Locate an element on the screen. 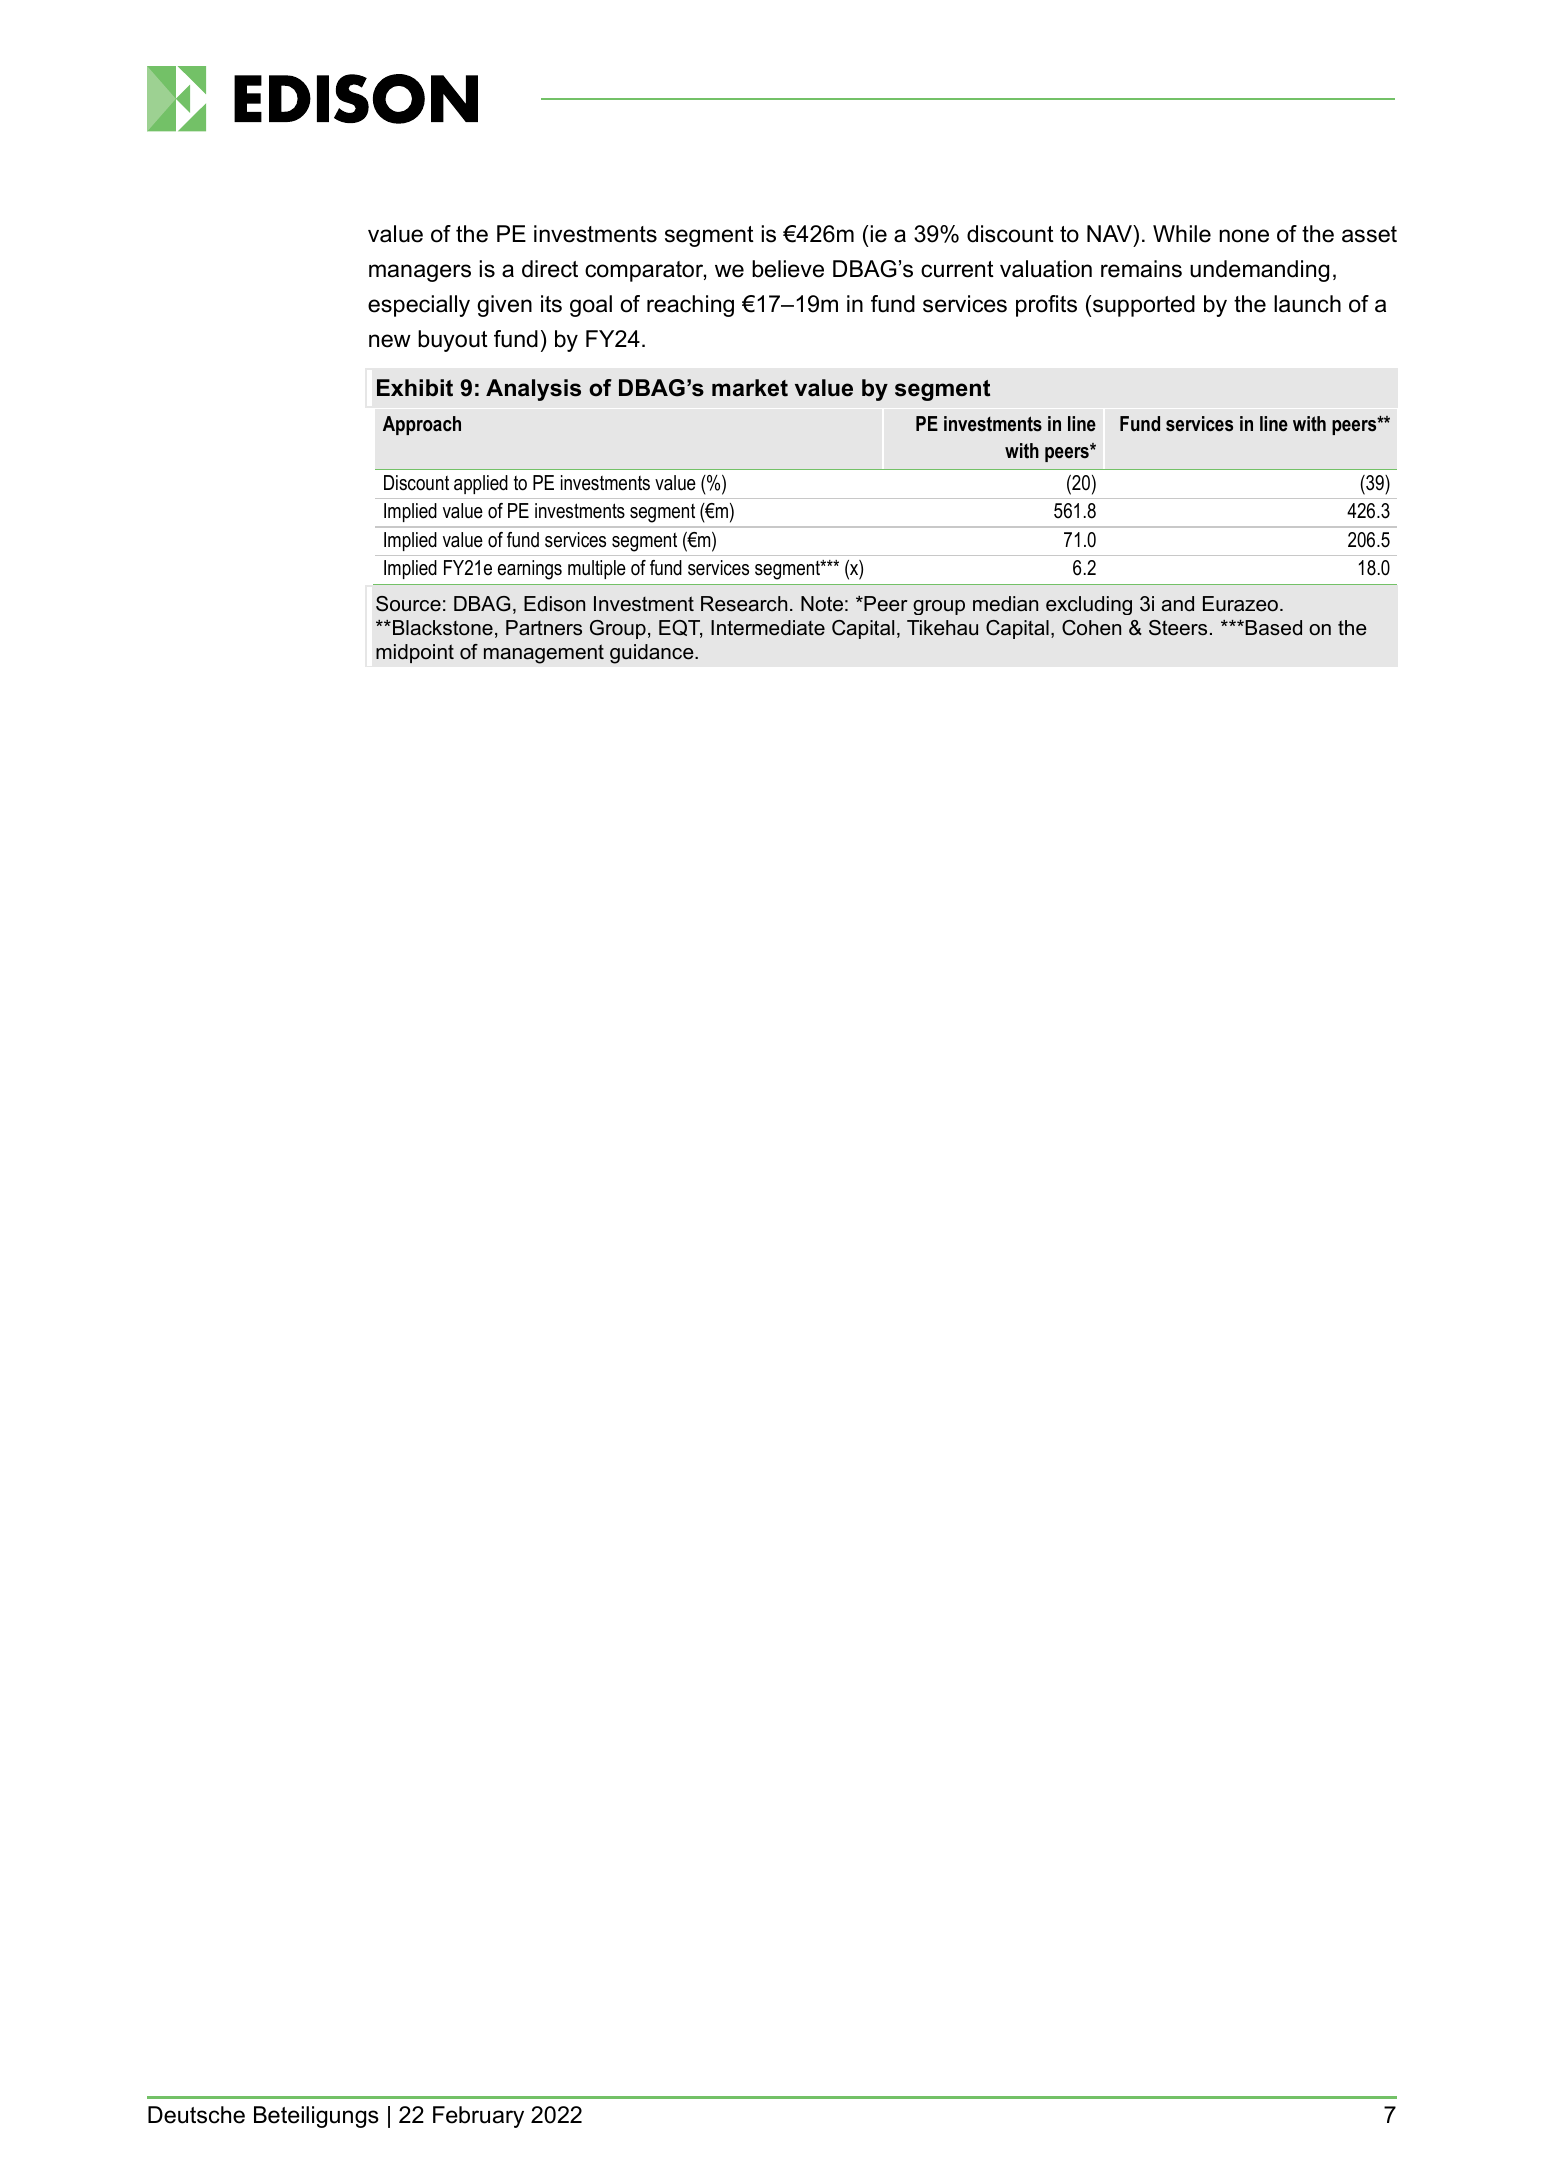 The image size is (1545, 2184). guidance is located at coordinates (653, 654).
